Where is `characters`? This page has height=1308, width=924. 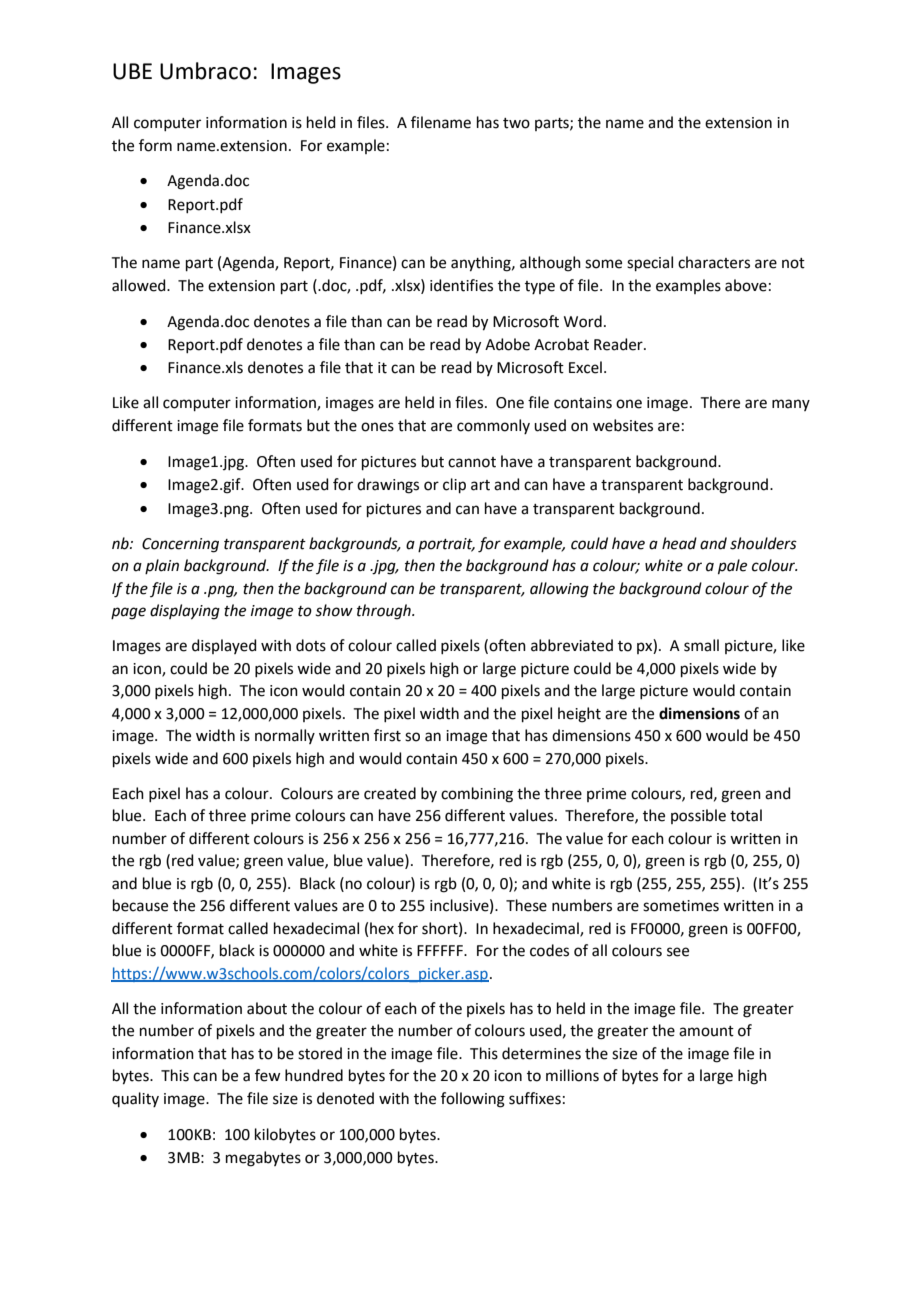 characters is located at coordinates (714, 262).
